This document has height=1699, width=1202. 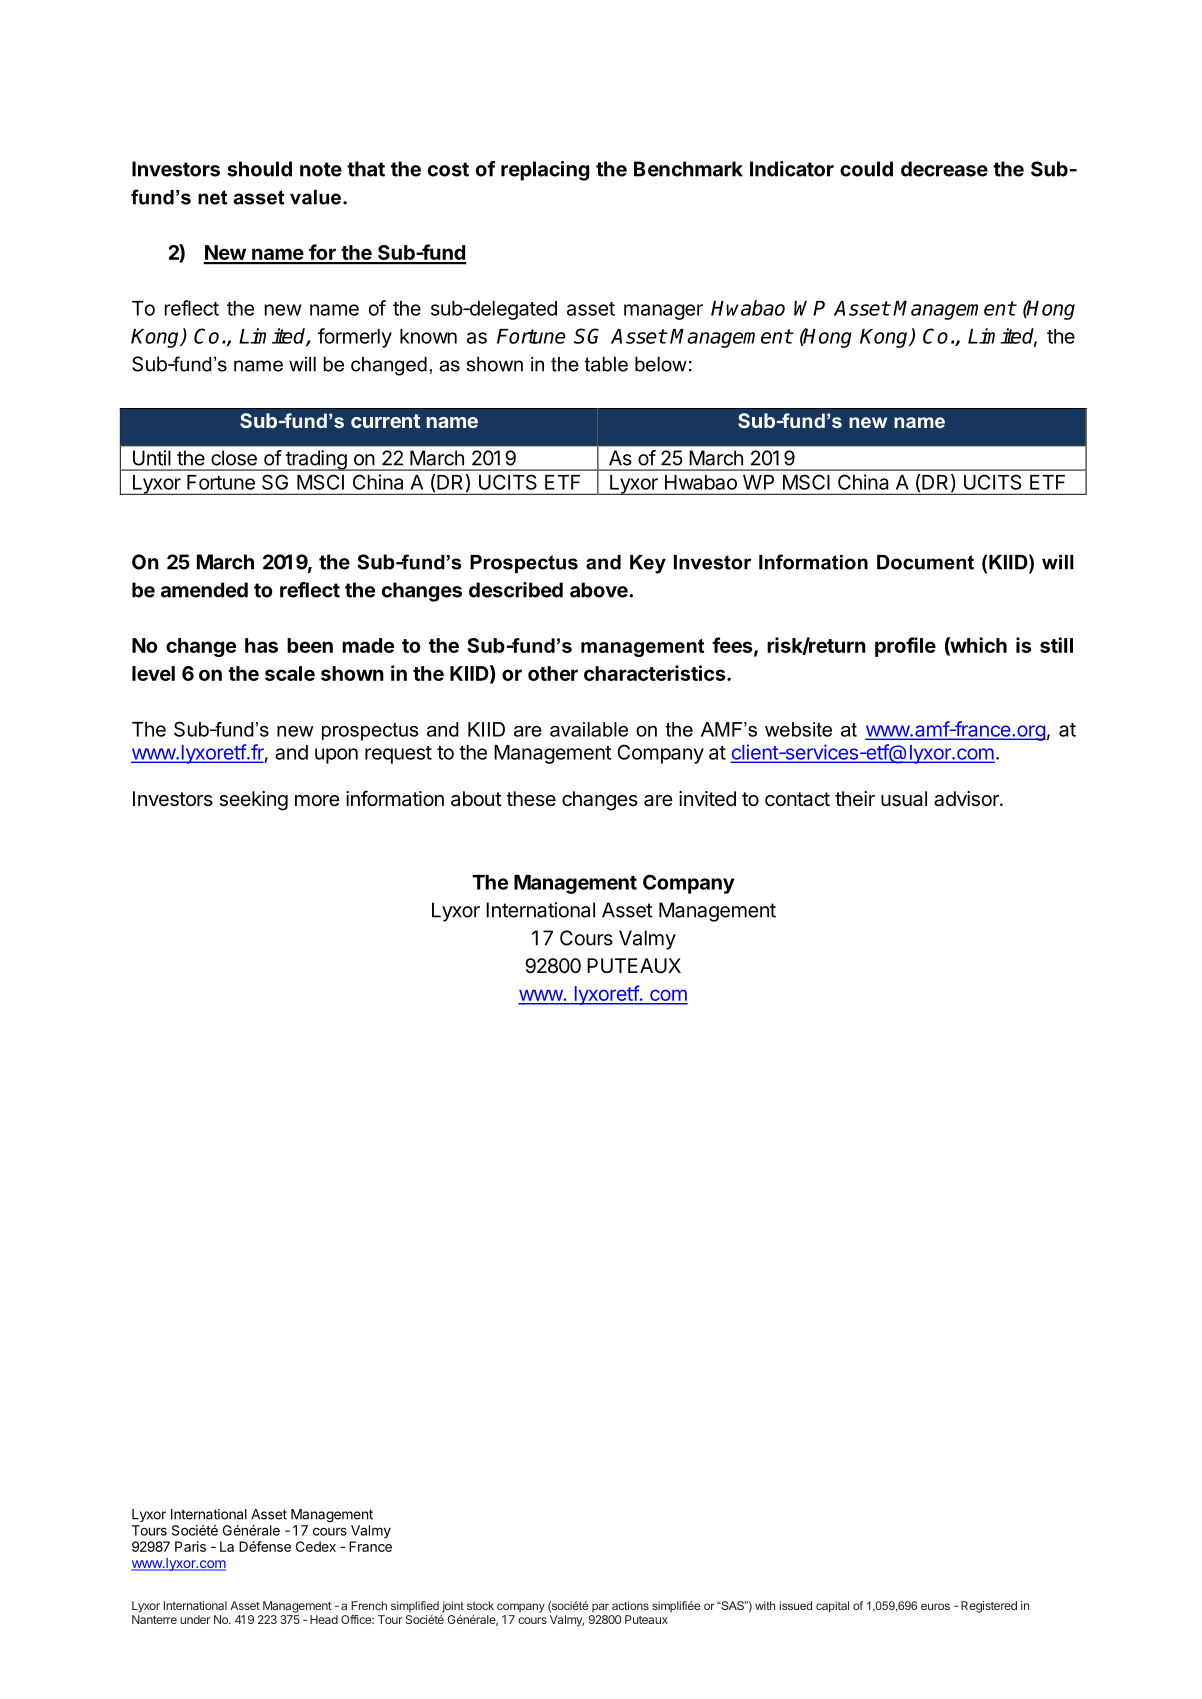 I want to click on stock, so click(x=480, y=1605).
